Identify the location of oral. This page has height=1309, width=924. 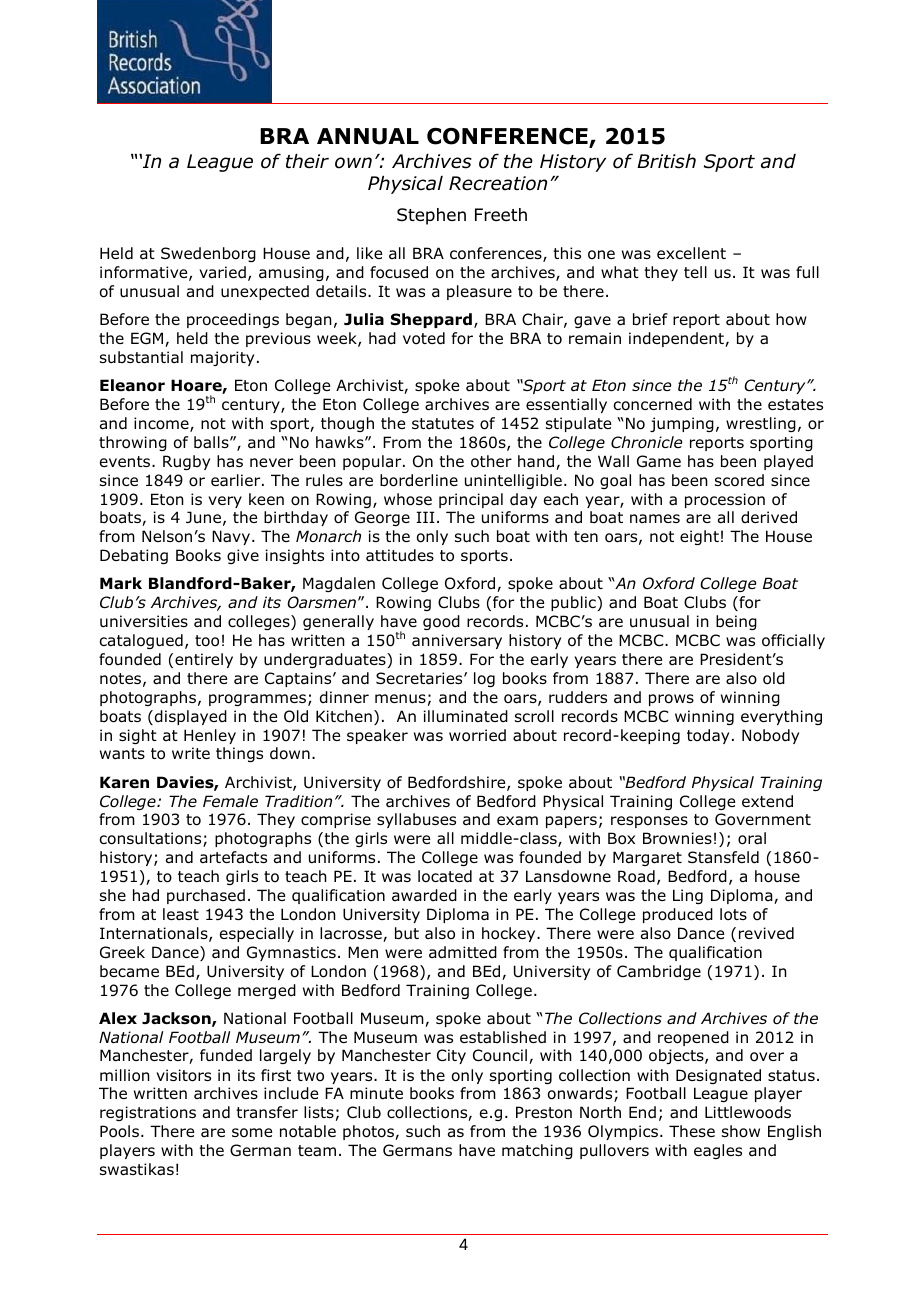
(752, 838).
